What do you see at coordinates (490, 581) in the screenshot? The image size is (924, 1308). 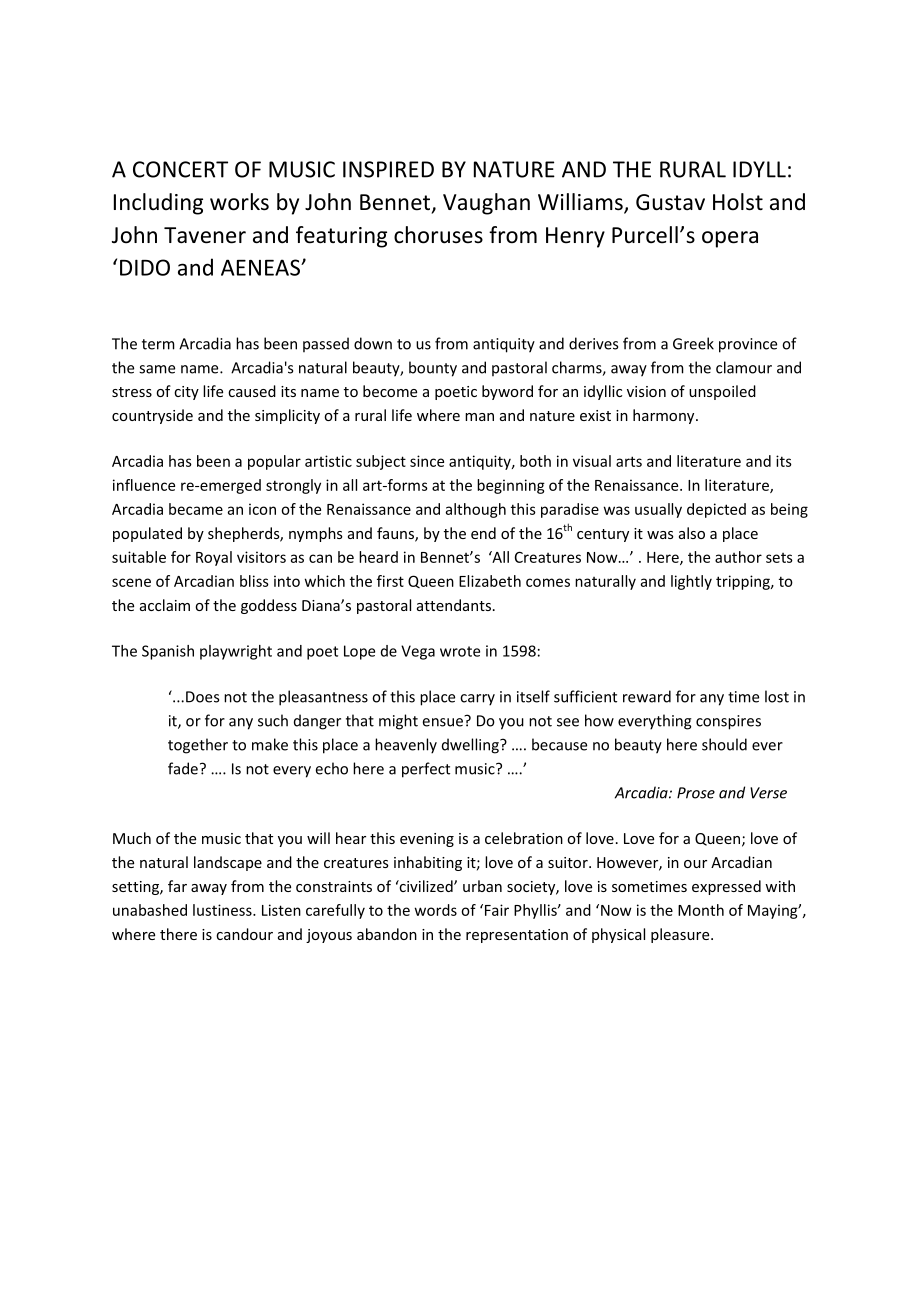 I see `Elizabeth` at bounding box center [490, 581].
